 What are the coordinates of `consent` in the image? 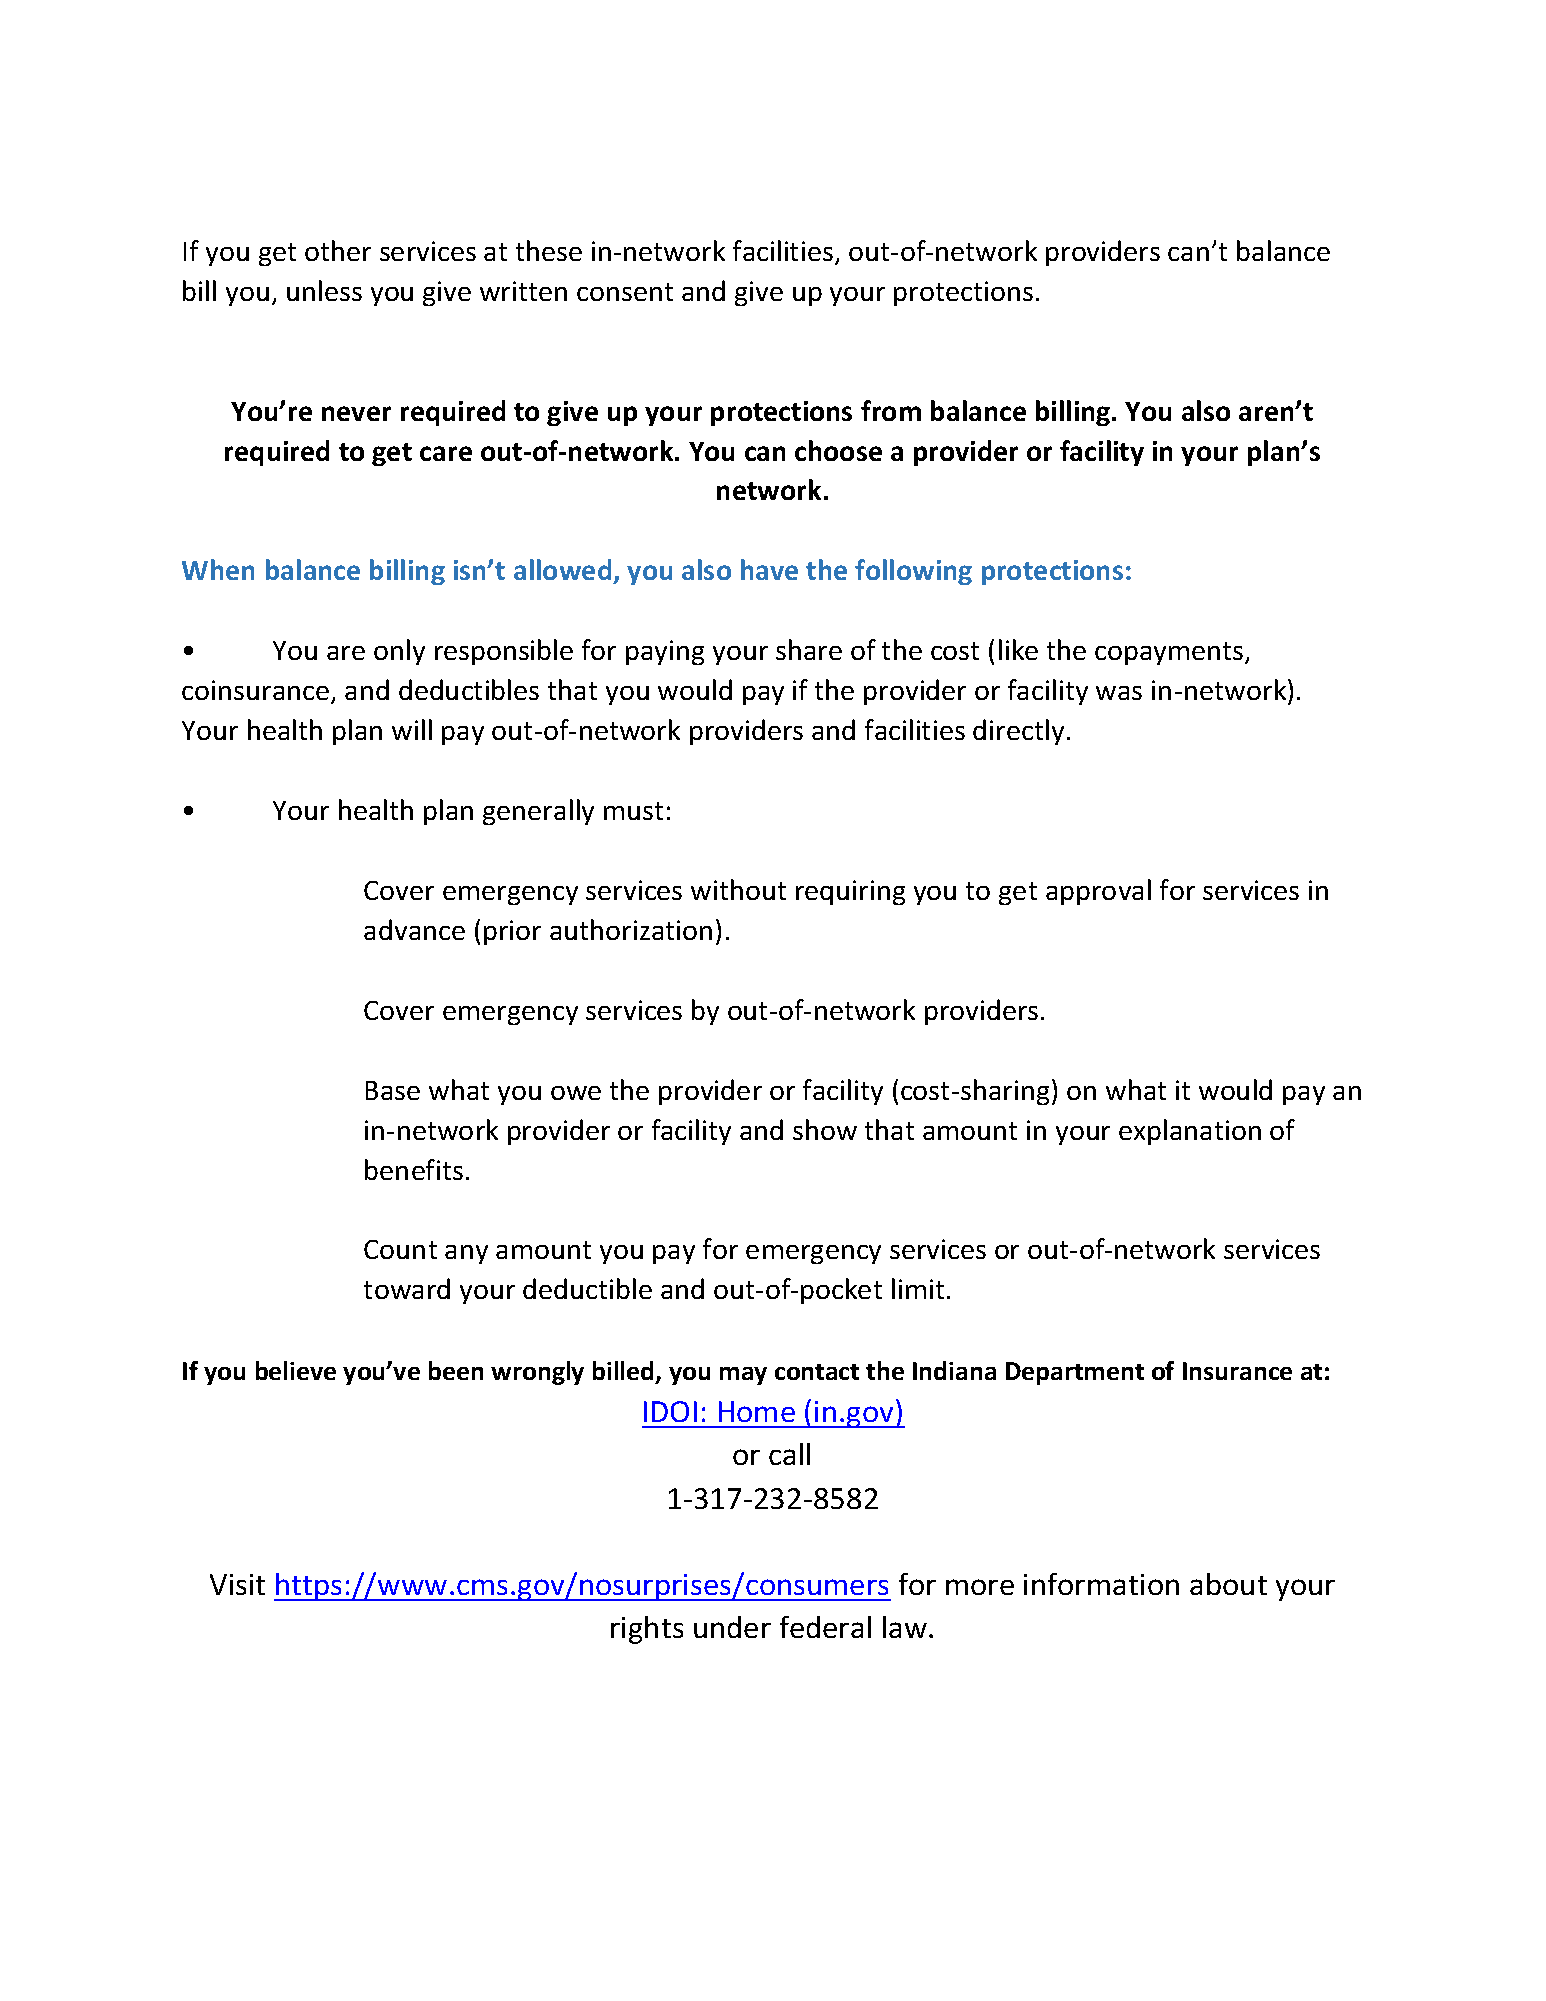 It's located at (625, 292).
